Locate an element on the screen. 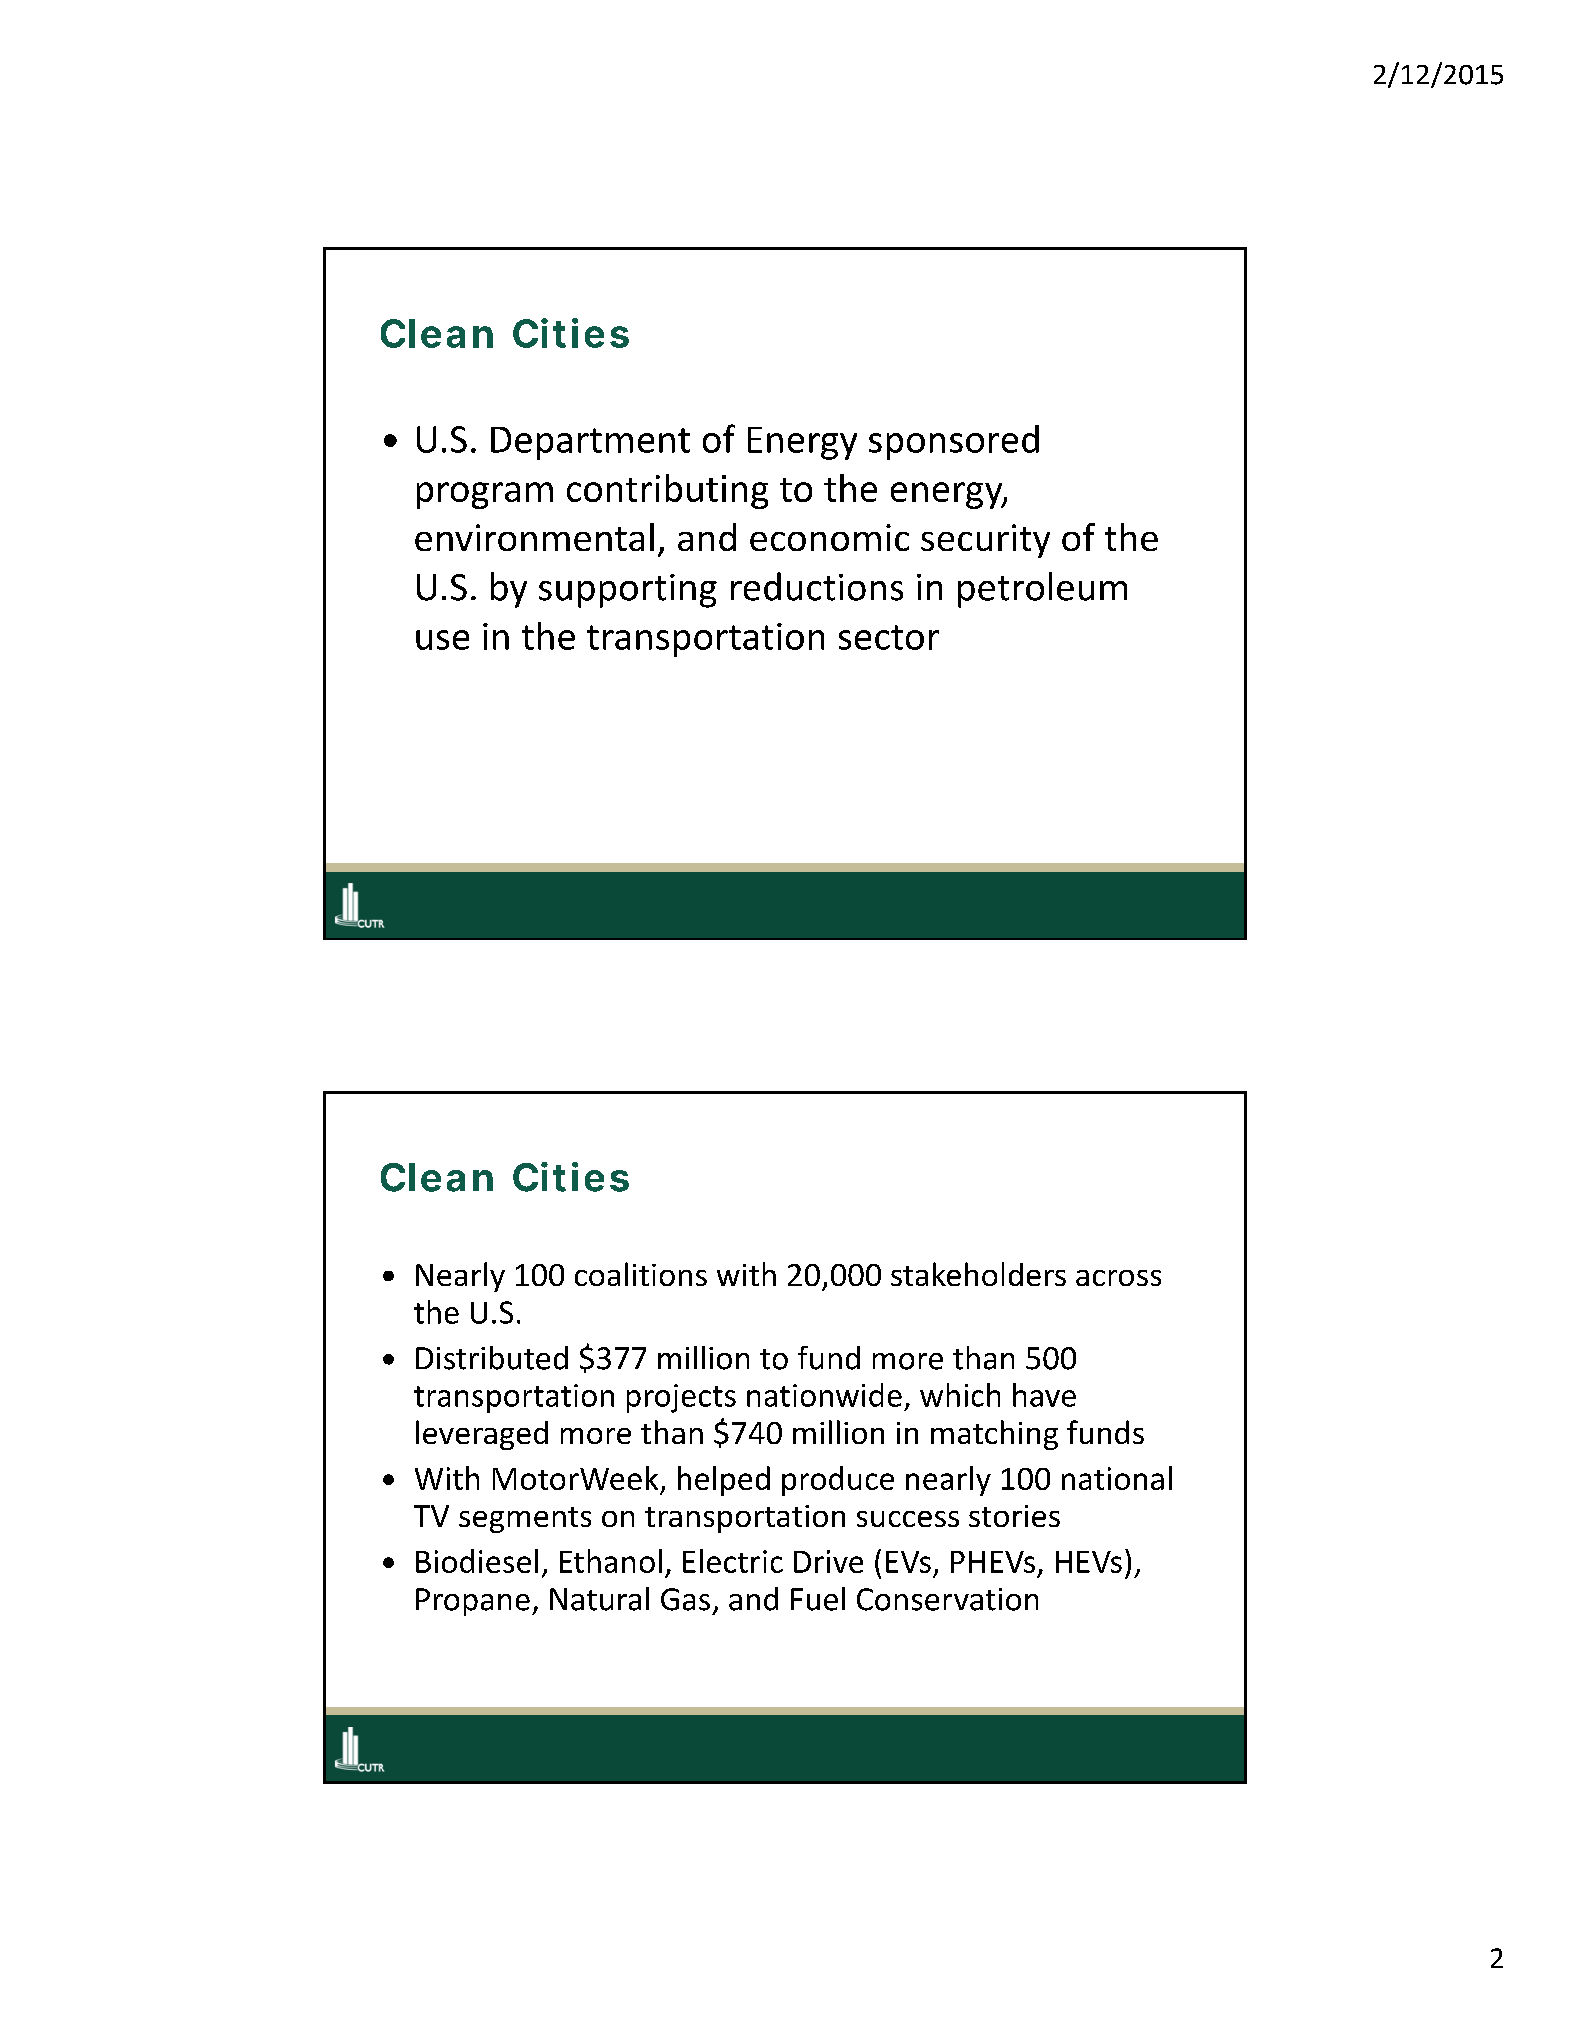 This screenshot has width=1570, height=2032. program is located at coordinates (485, 495).
